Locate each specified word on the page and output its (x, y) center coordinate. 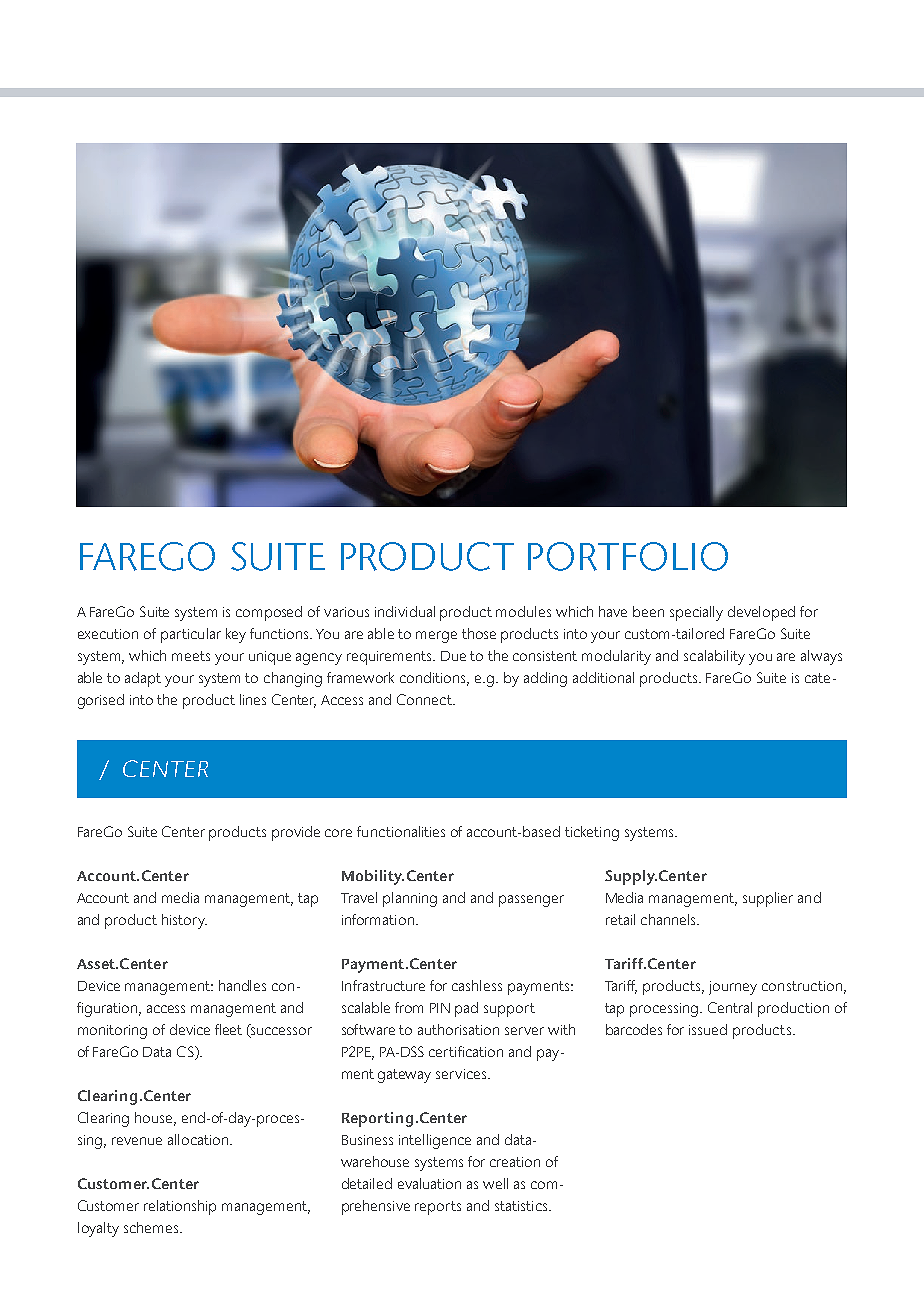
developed (761, 613)
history (184, 921)
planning (410, 899)
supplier (768, 899)
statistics (522, 1206)
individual (405, 611)
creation (515, 1162)
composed (269, 613)
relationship (180, 1207)
